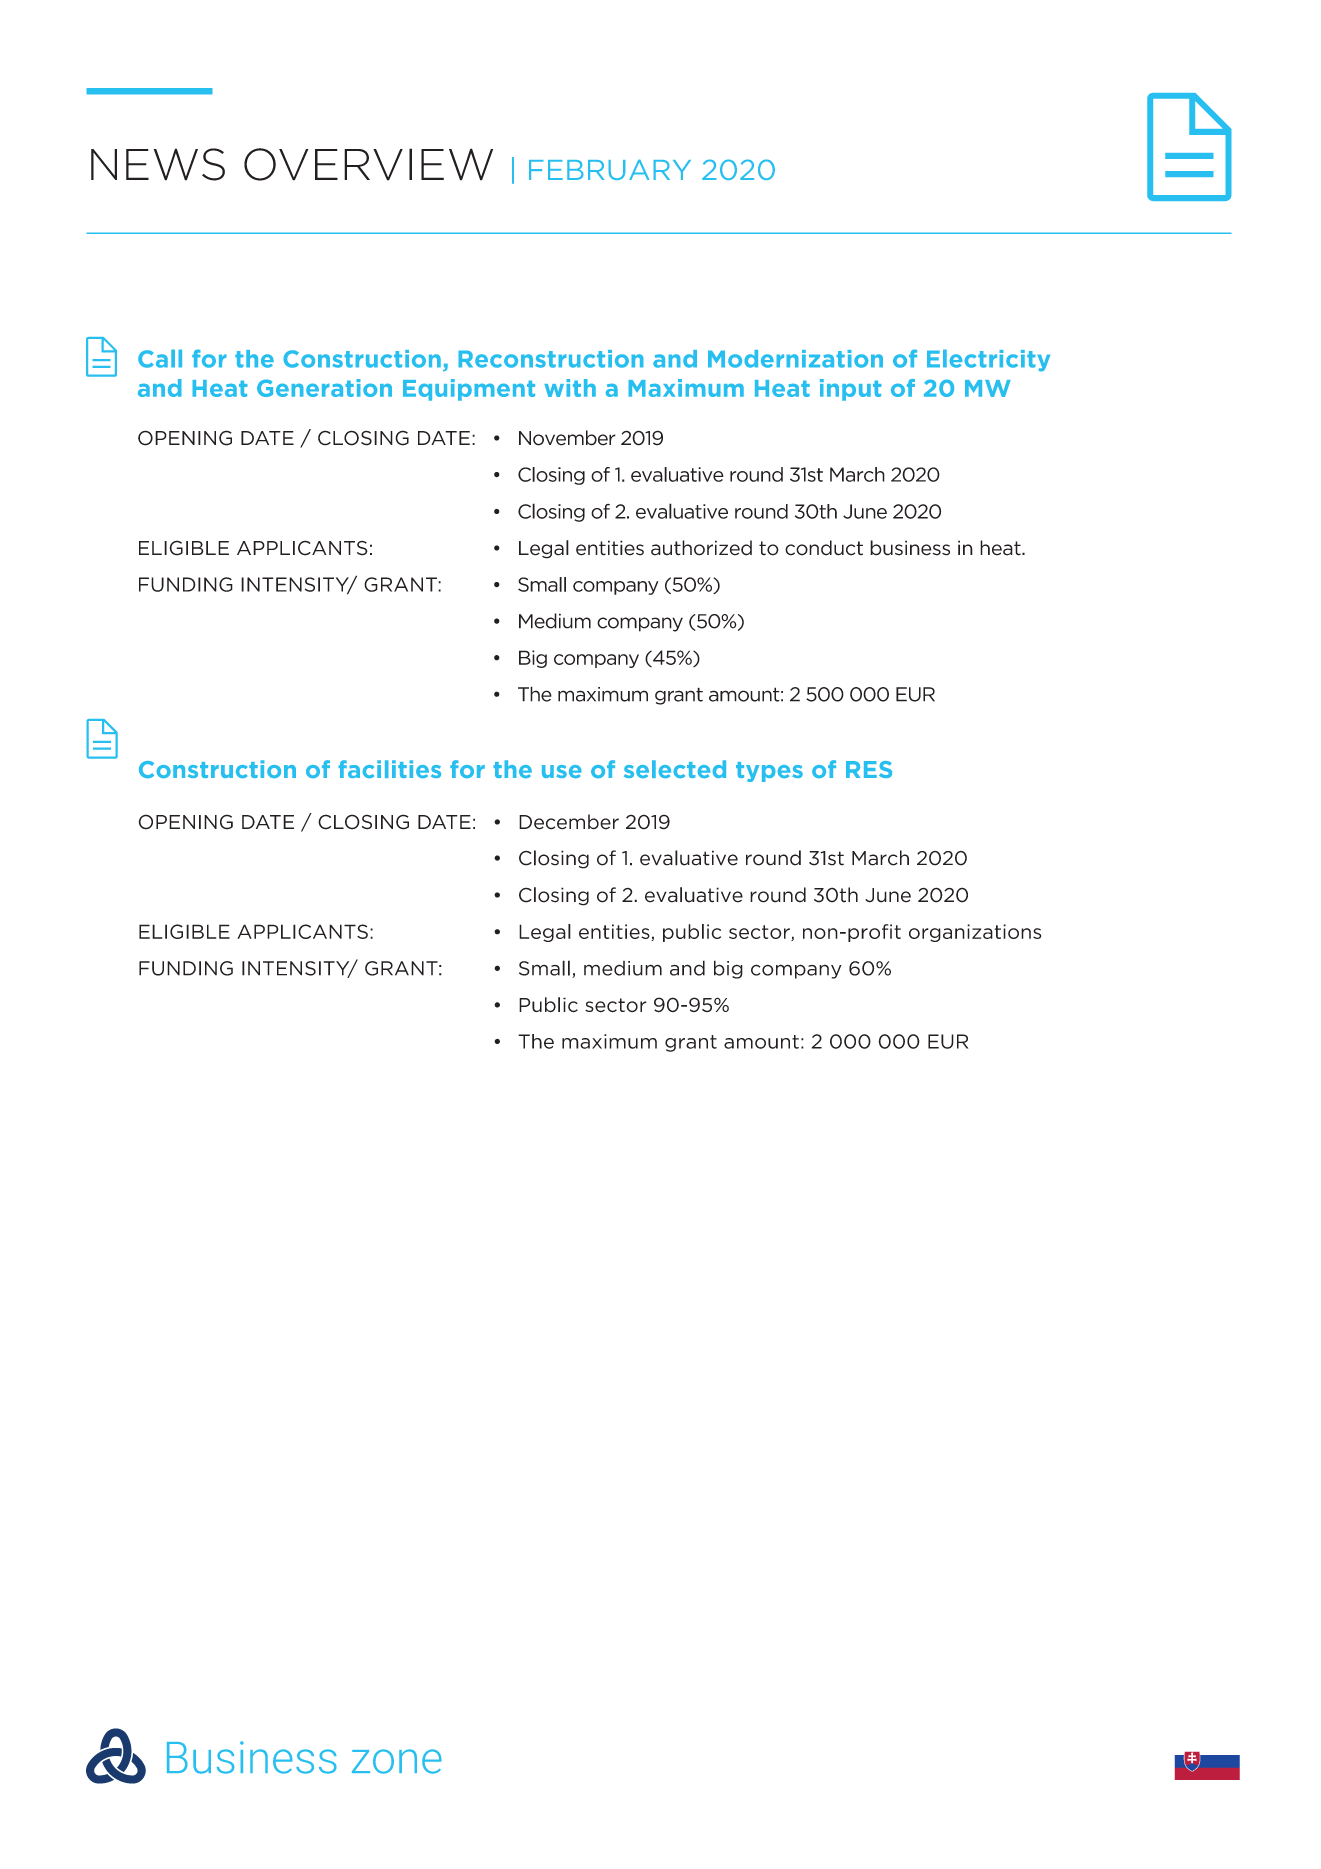 This document has width=1321, height=1869. Describe the element at coordinates (795, 359) in the document. I see `Modernization` at that location.
